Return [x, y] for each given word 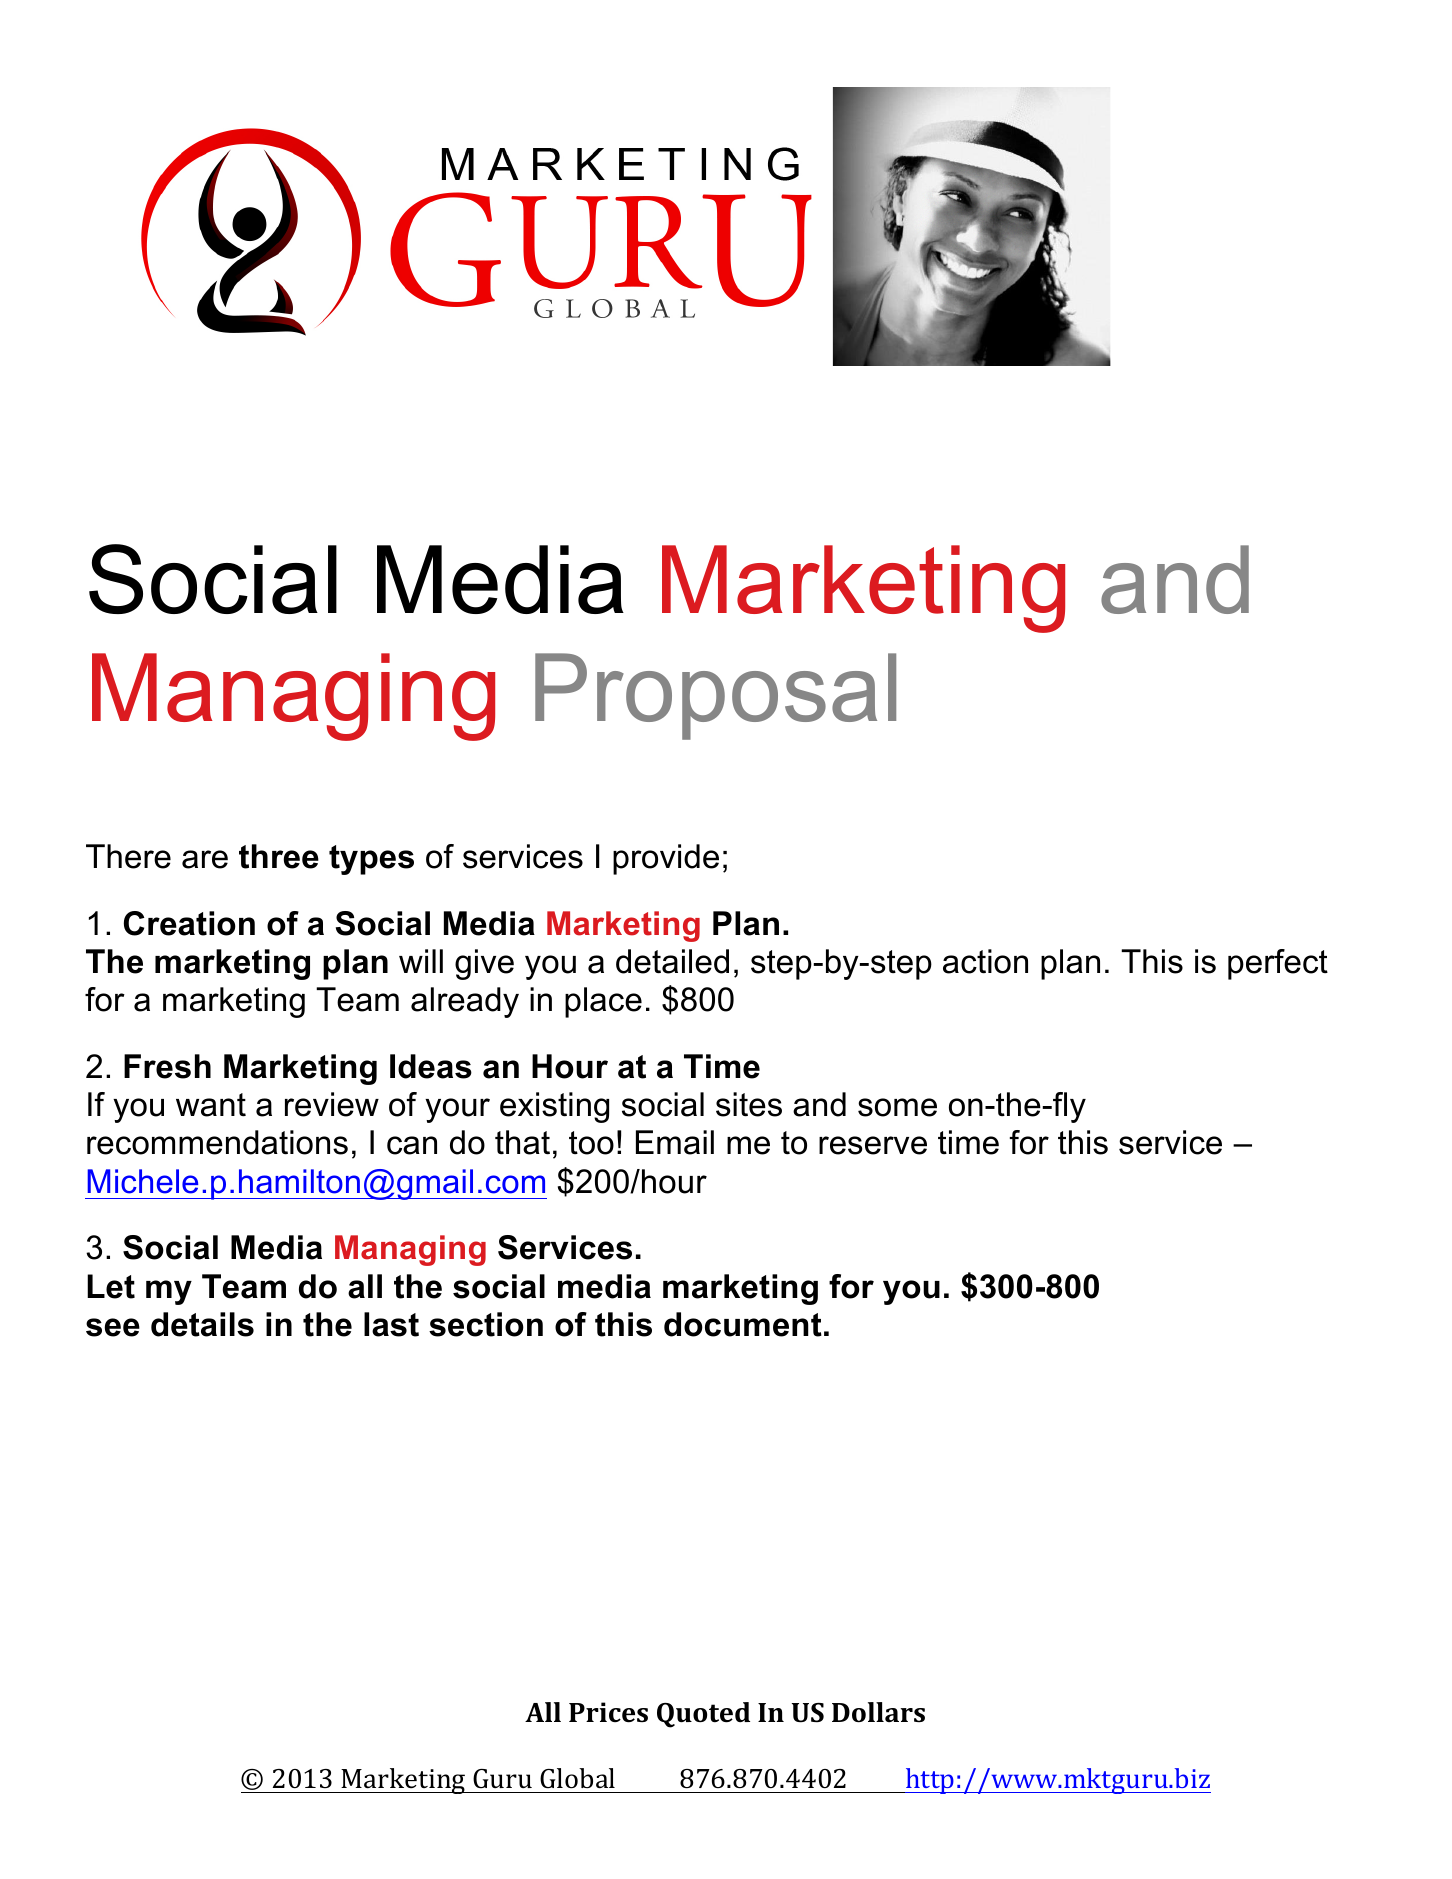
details [202, 1324]
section [486, 1324]
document [743, 1324]
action [985, 961]
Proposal [715, 696]
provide [666, 859]
